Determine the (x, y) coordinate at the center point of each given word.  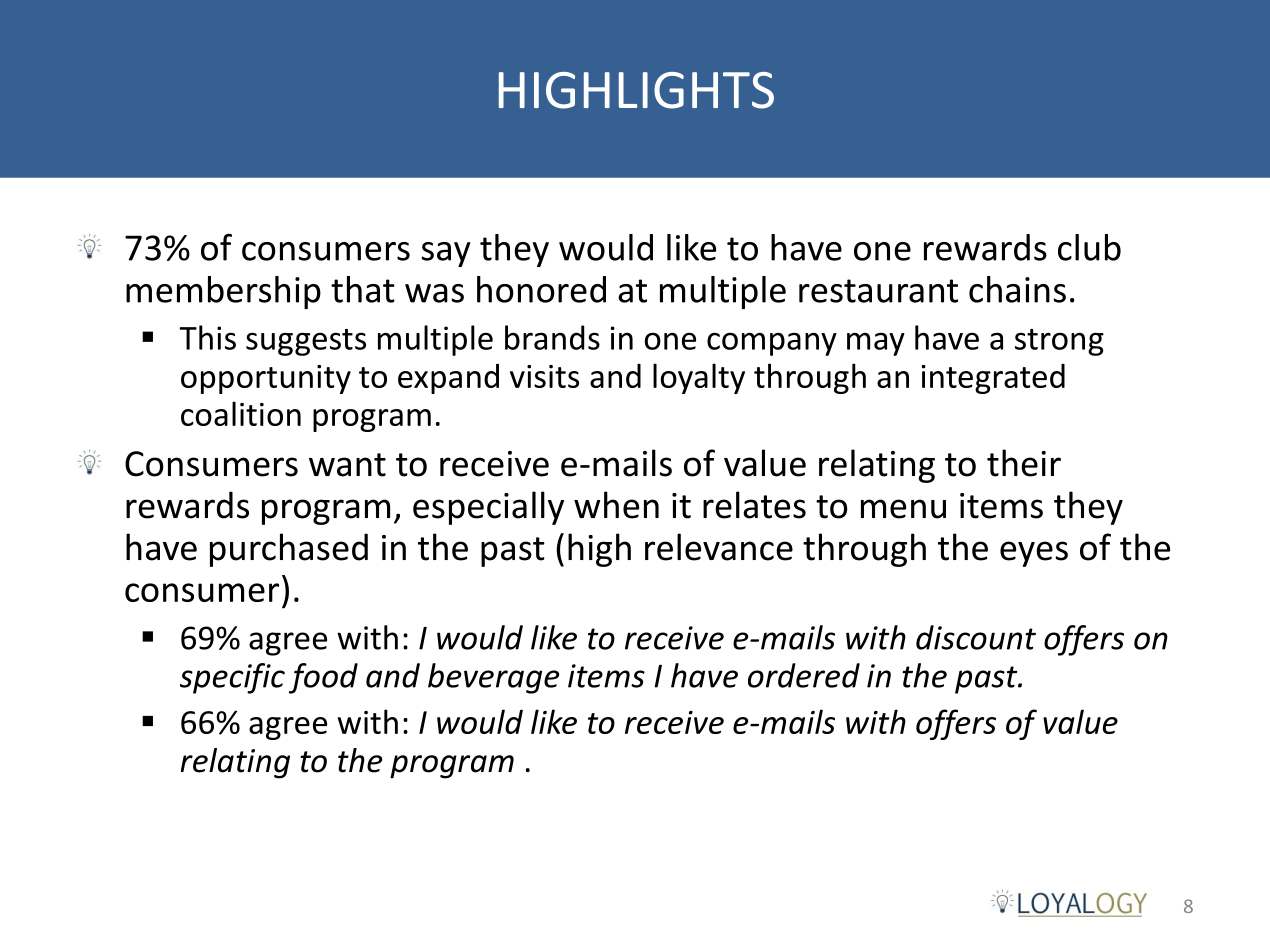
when (616, 505)
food (323, 678)
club (1089, 247)
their (1024, 463)
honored (541, 289)
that (363, 289)
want (347, 465)
